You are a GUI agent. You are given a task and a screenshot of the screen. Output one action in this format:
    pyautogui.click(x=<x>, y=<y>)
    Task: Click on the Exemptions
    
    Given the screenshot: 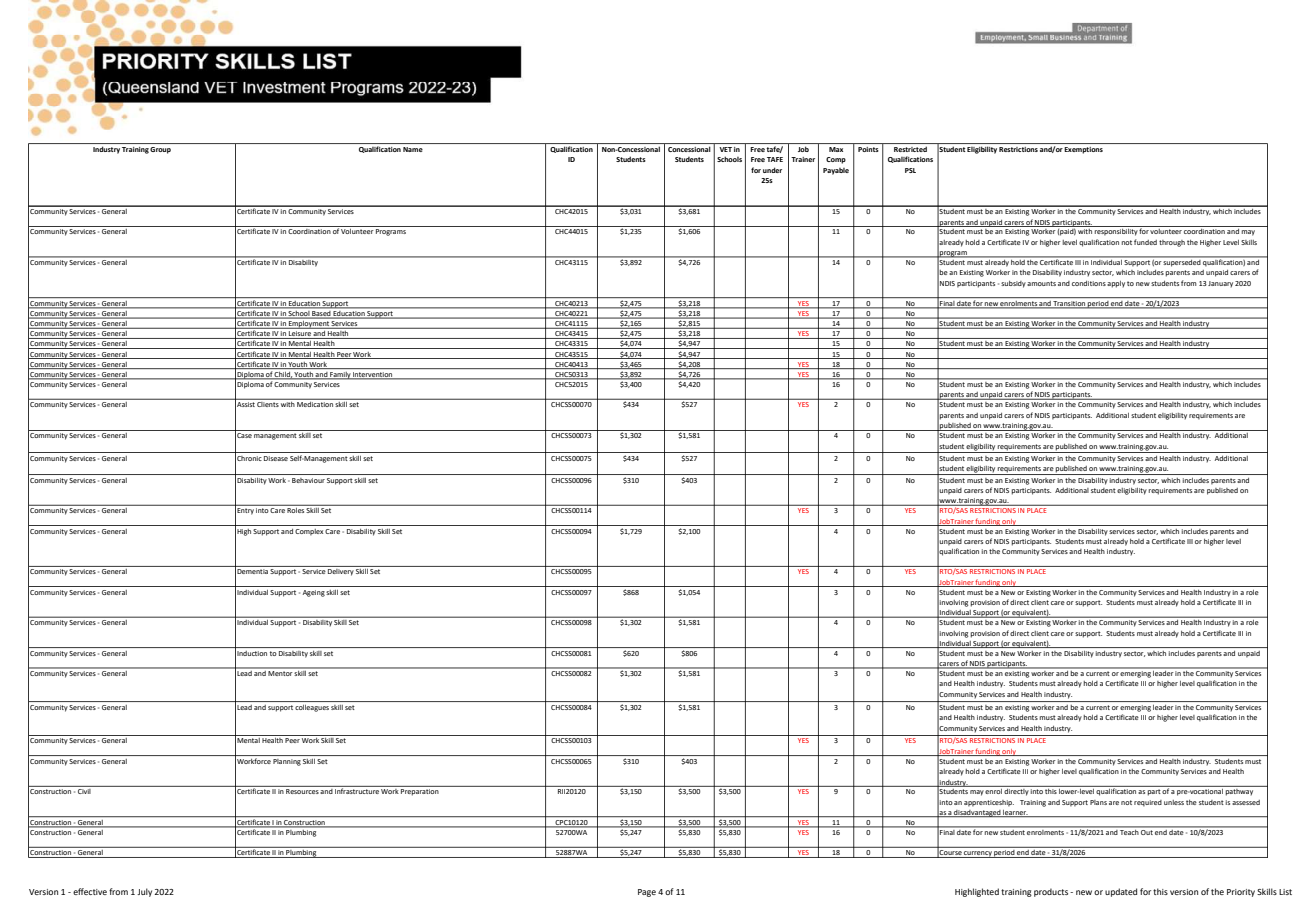 What is the action you would take?
    pyautogui.click(x=1083, y=150)
